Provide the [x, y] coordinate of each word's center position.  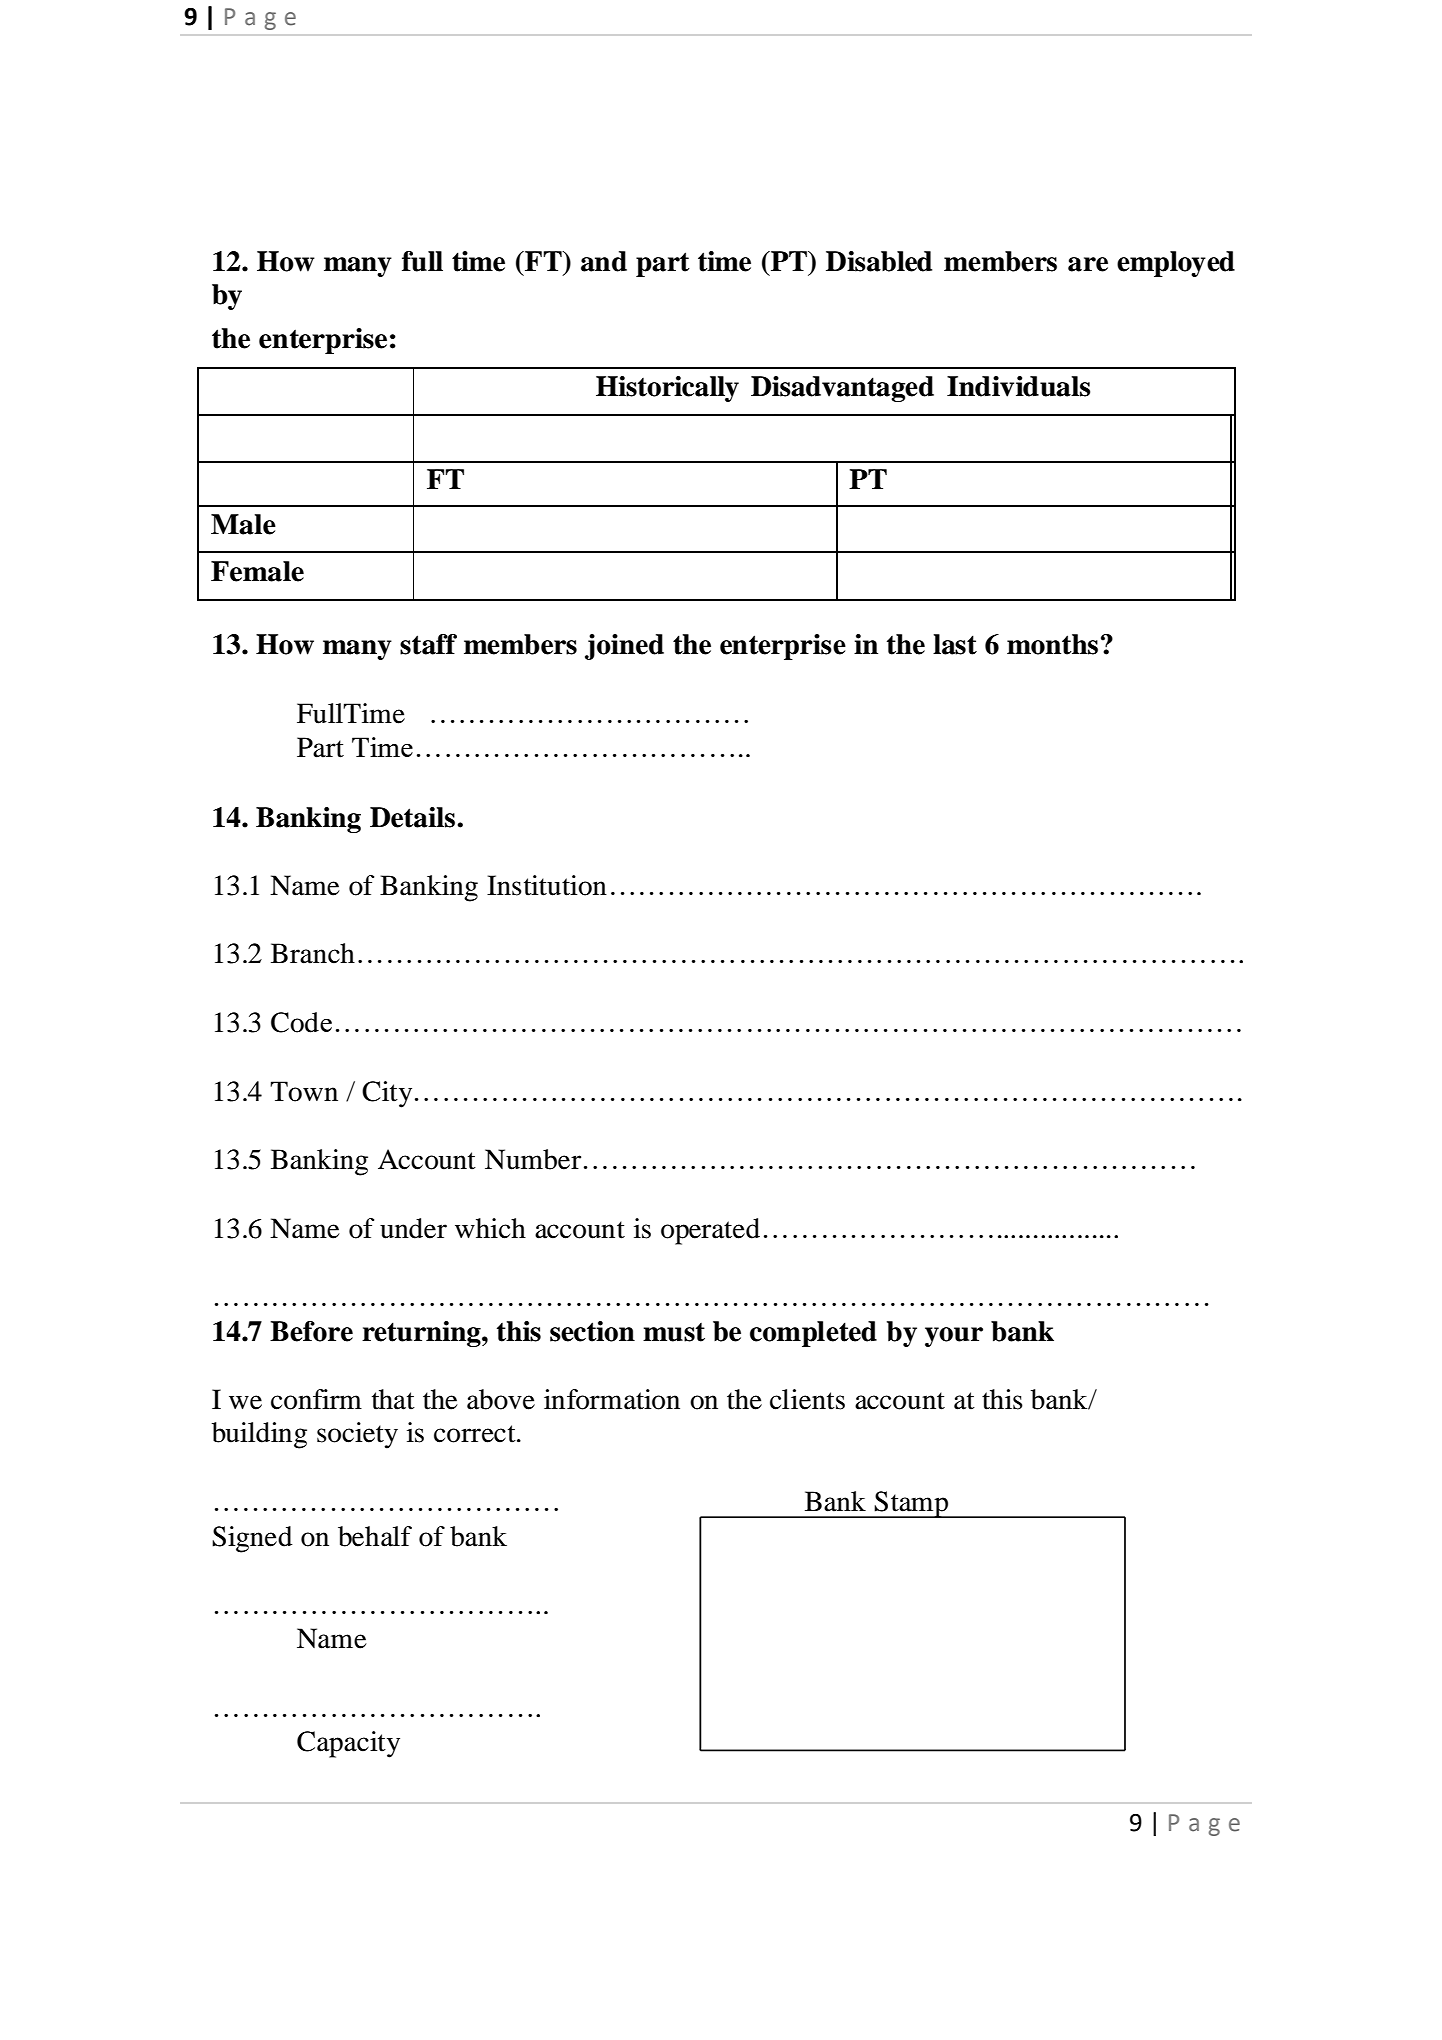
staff [428, 644]
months [1052, 644]
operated [710, 1231]
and [604, 261]
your [954, 1337]
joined [624, 647]
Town [304, 1091]
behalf [375, 1536]
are [1088, 264]
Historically [667, 389]
